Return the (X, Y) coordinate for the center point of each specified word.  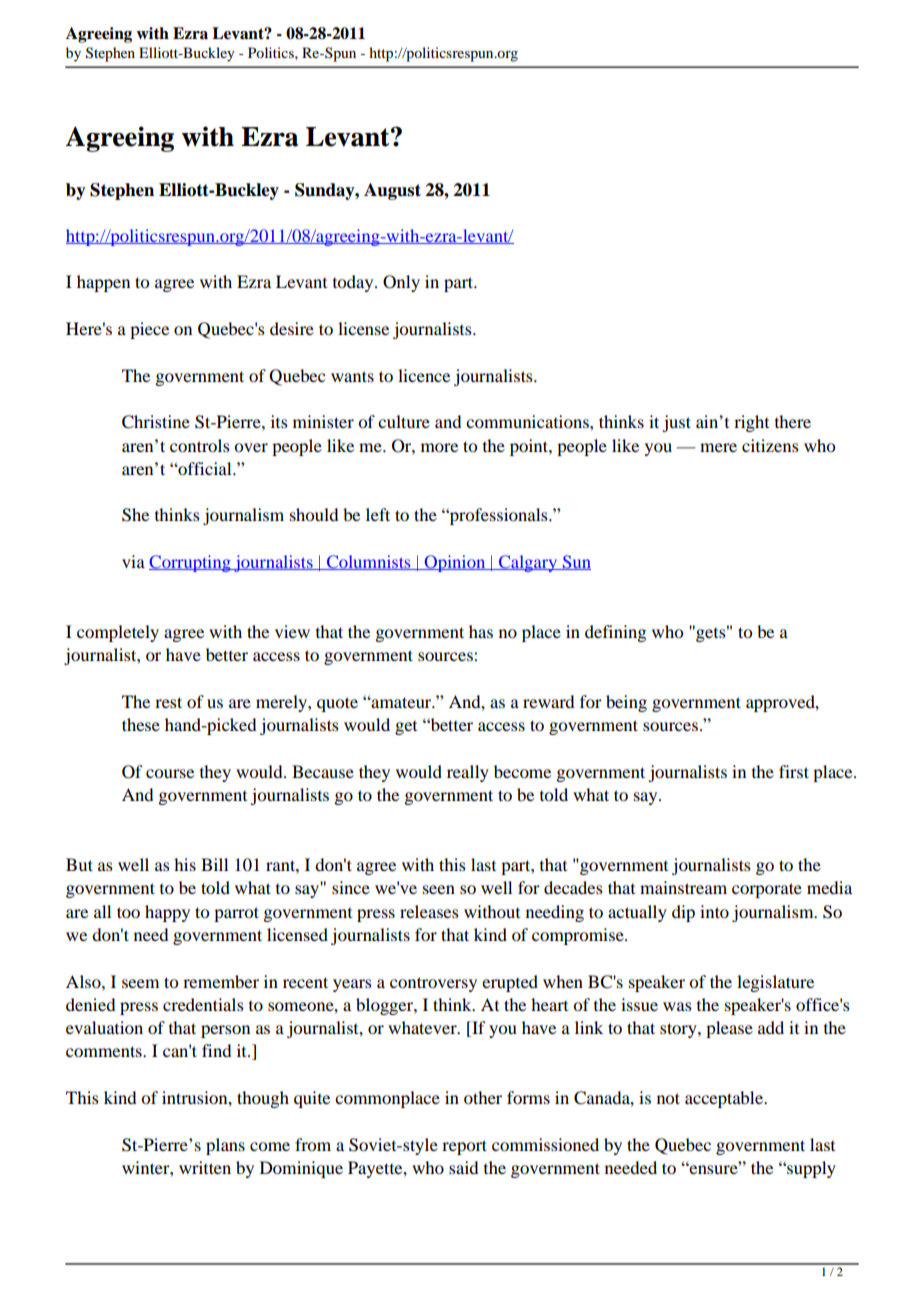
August (392, 191)
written (205, 1167)
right (751, 423)
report (464, 1147)
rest (168, 702)
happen (103, 283)
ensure (713, 1168)
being (626, 703)
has (481, 631)
